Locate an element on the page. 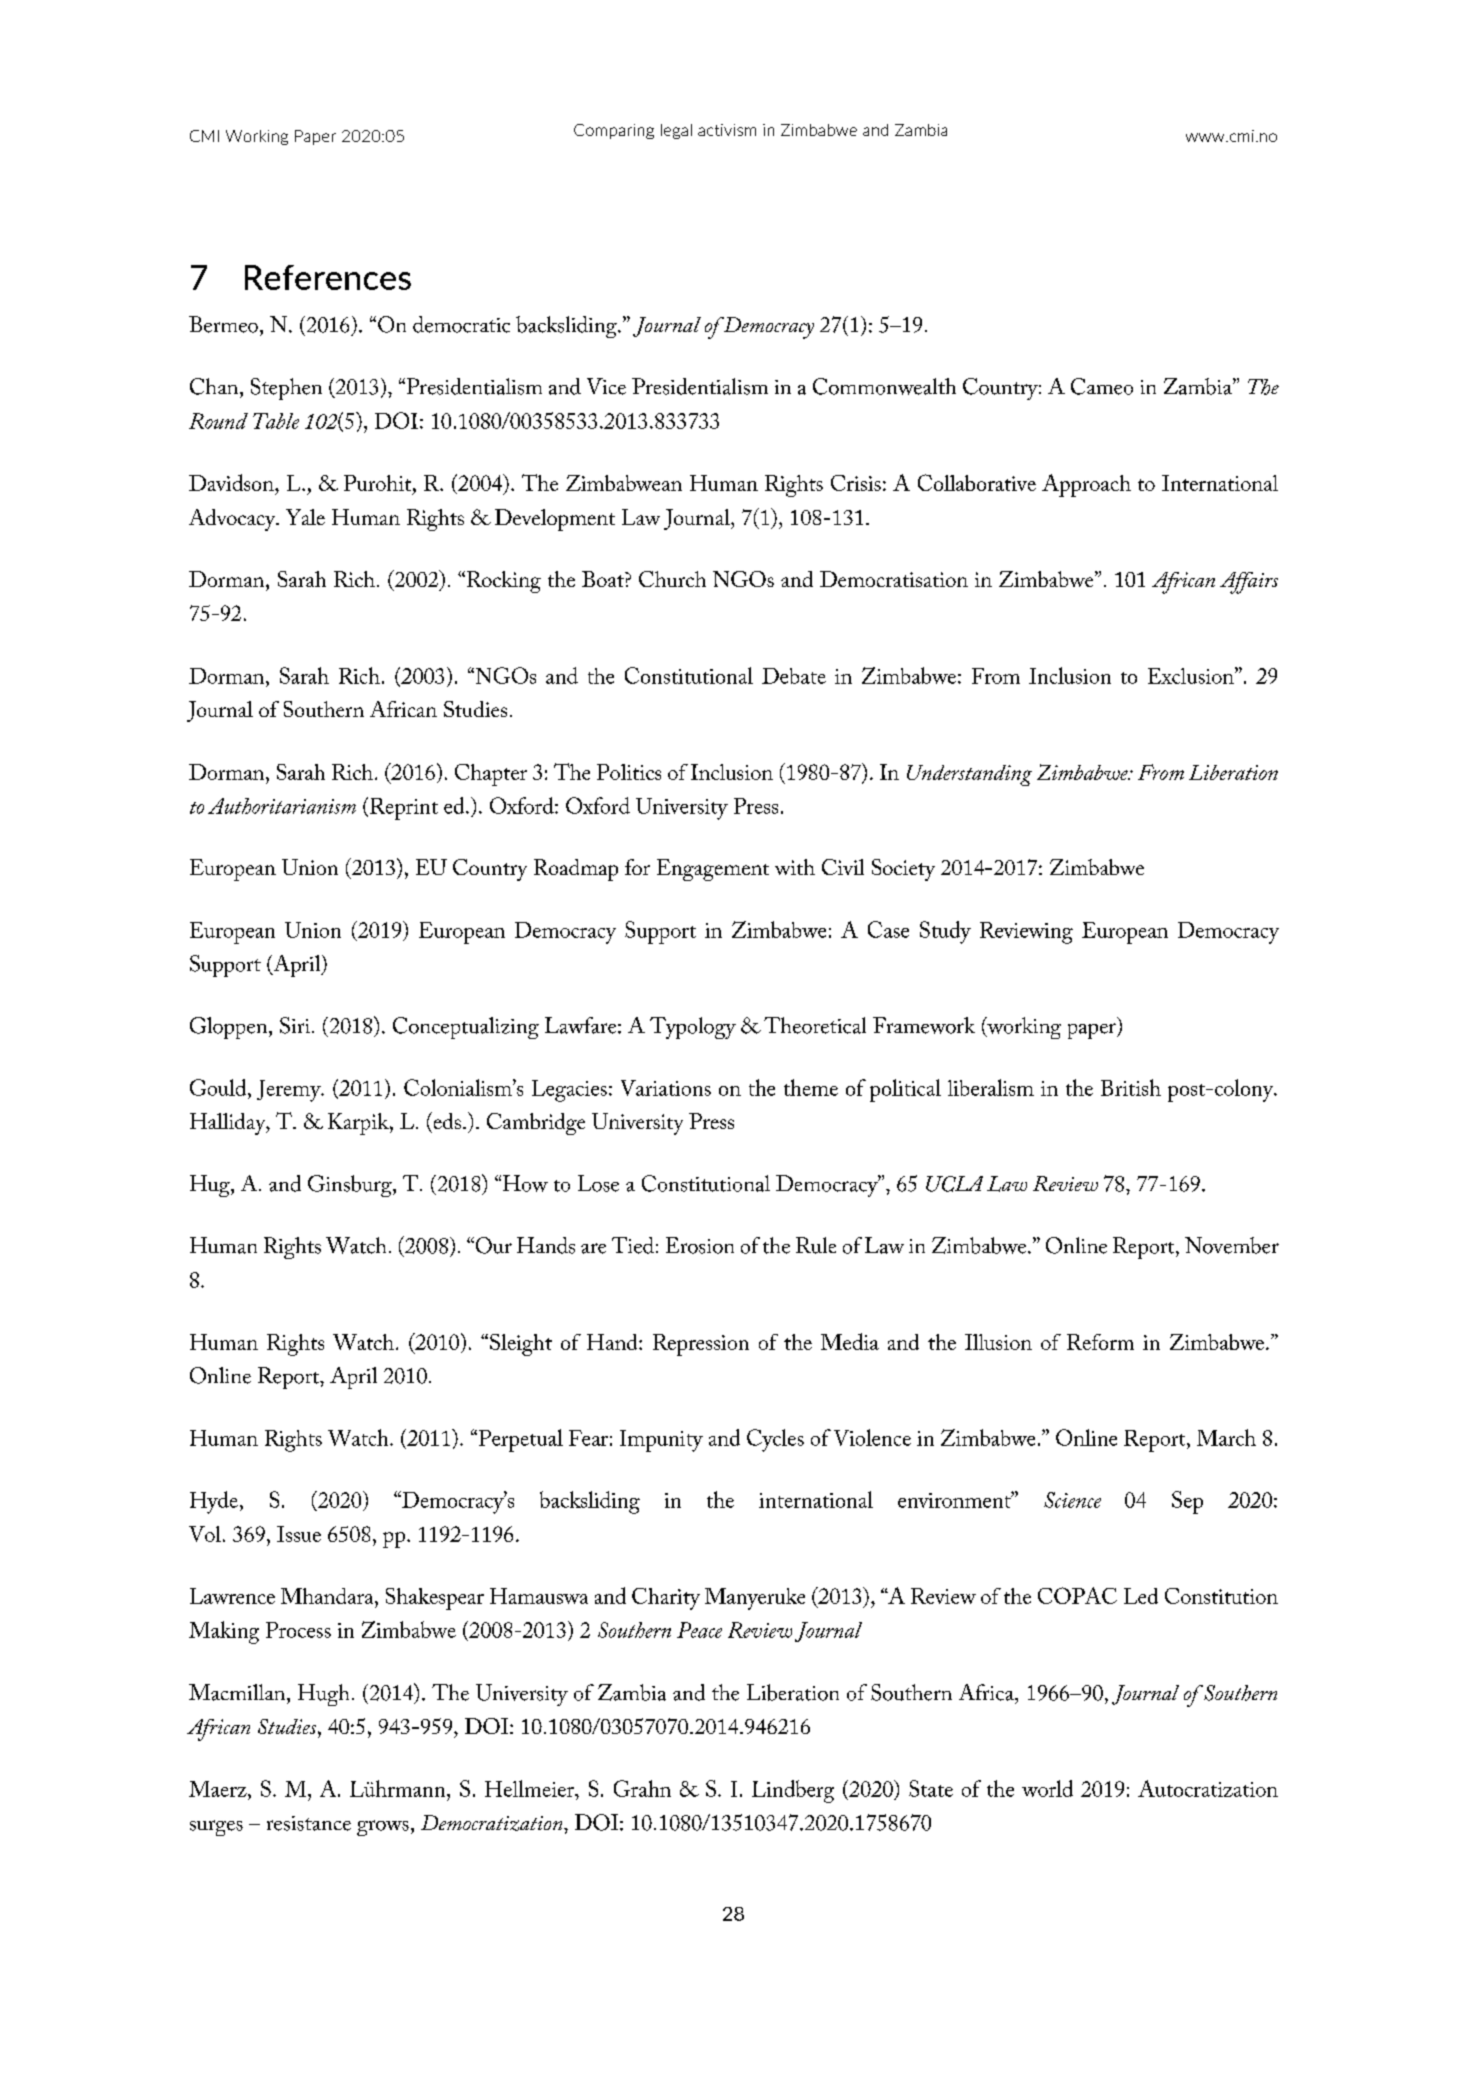 Image resolution: width=1466 pixels, height=2074 pixels. References is located at coordinates (328, 277).
